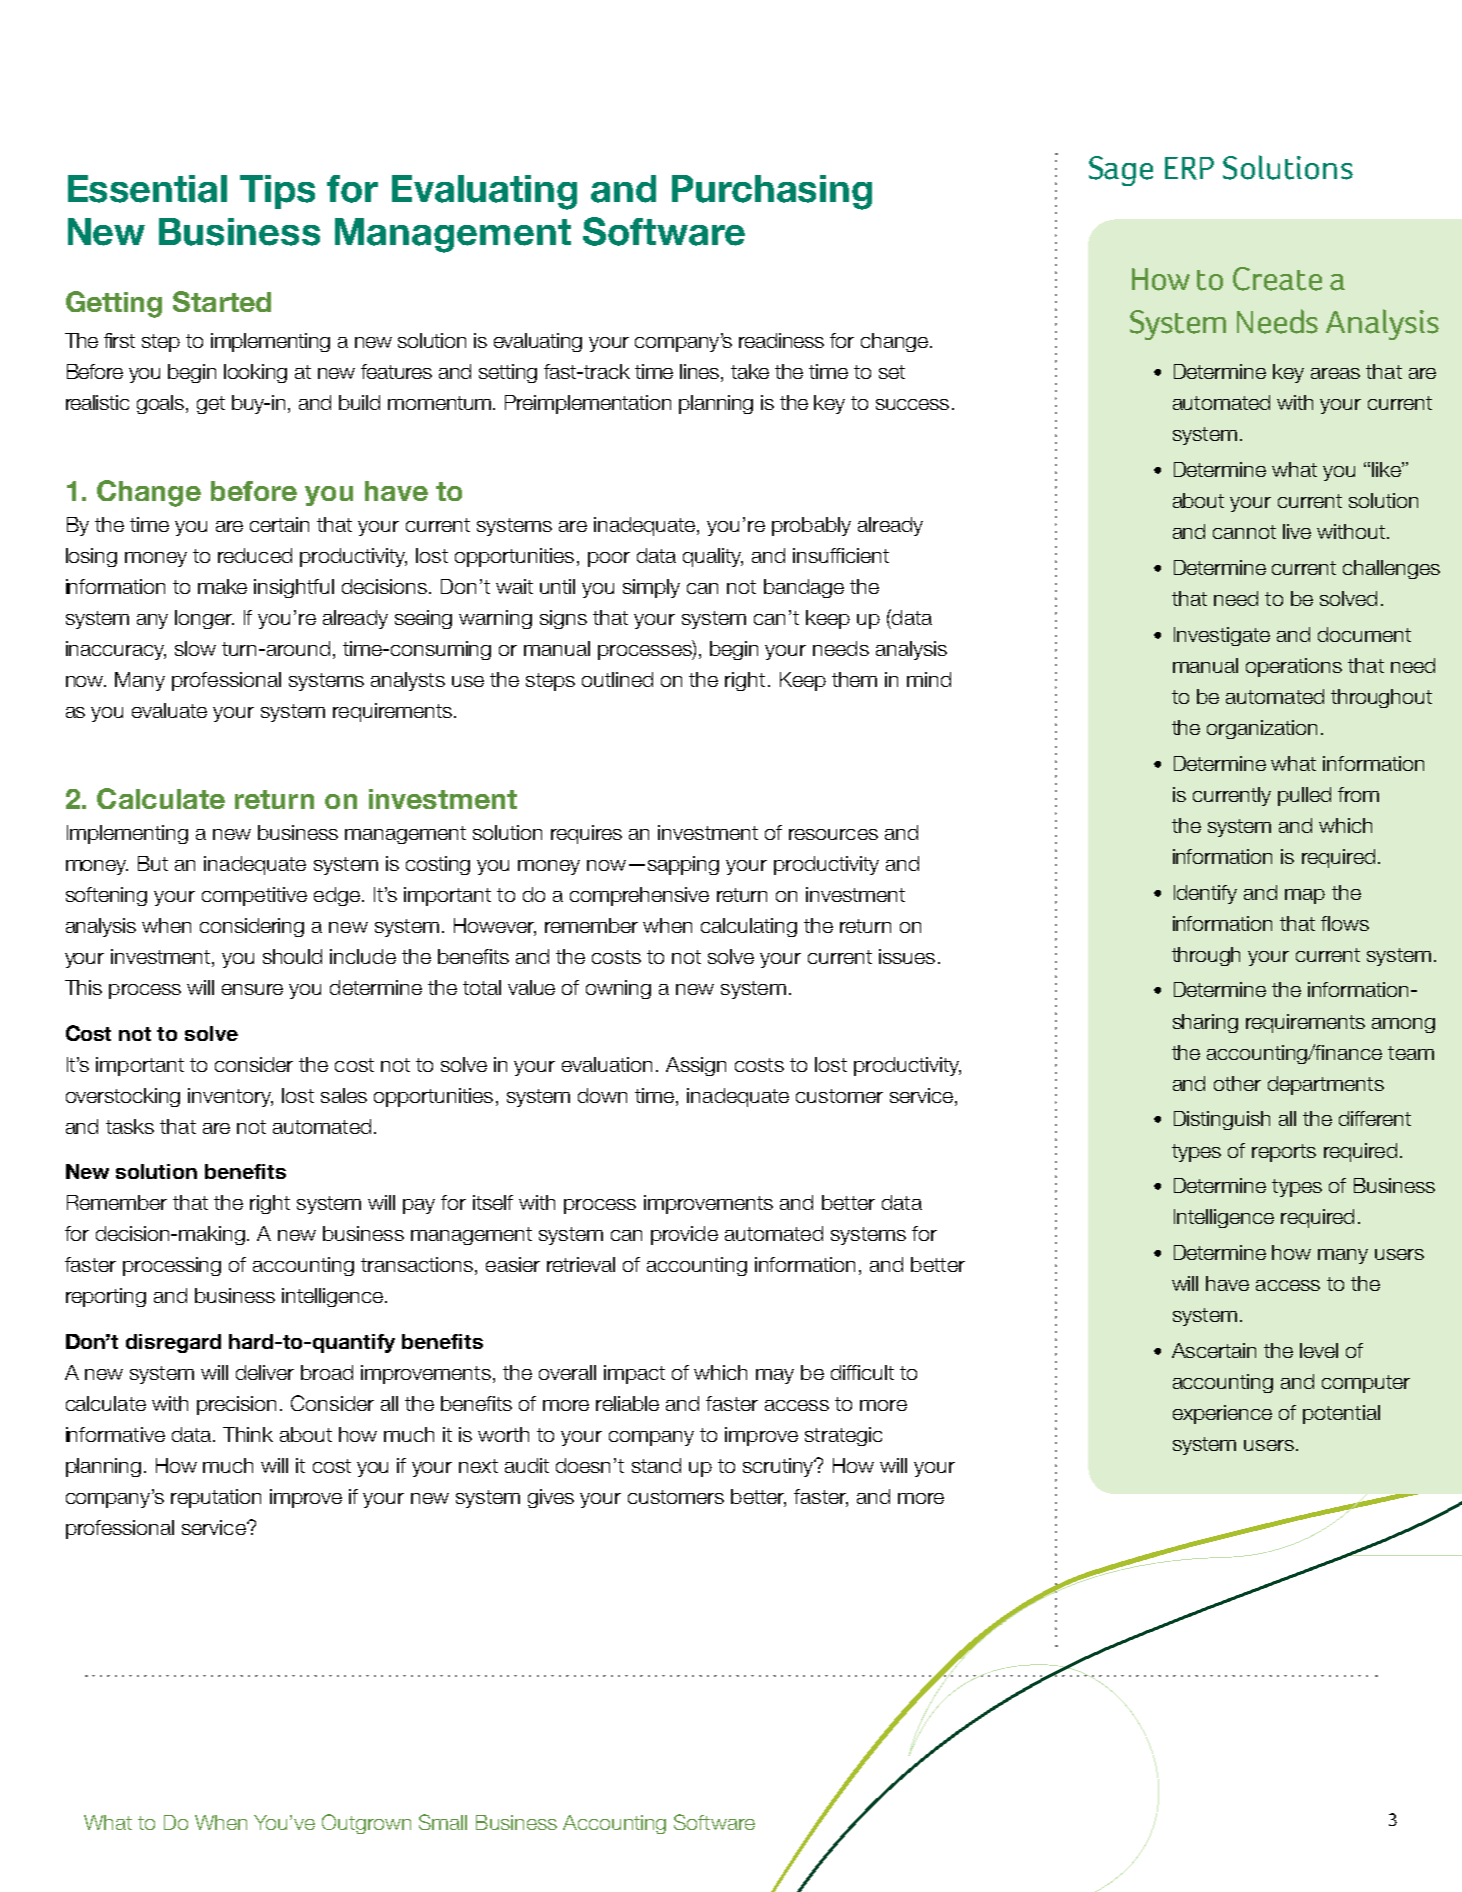  Describe the element at coordinates (443, 1822) in the document. I see `Small` at that location.
